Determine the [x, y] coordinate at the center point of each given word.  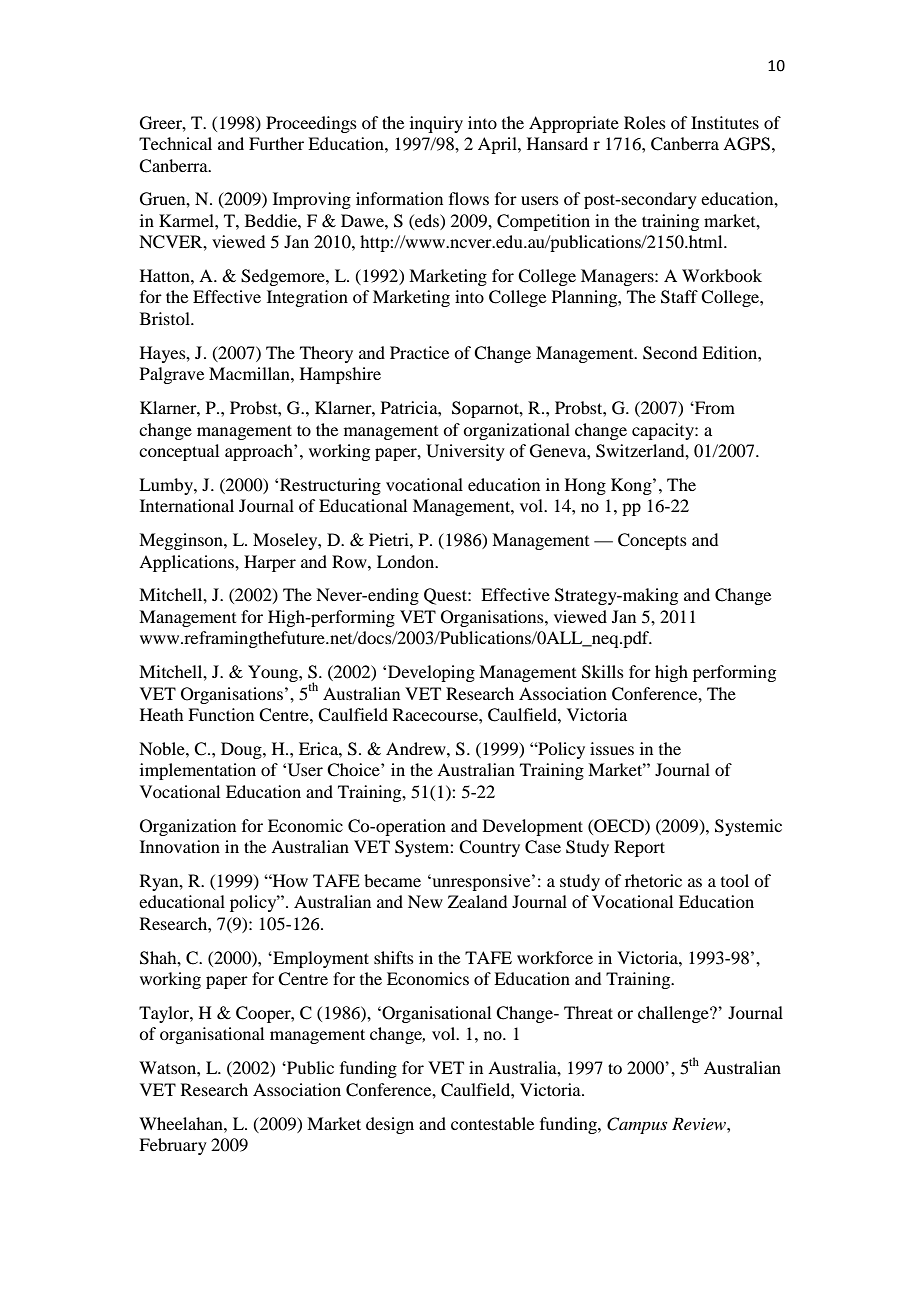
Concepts [652, 541]
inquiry [436, 124]
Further [276, 143]
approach [260, 452]
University [465, 452]
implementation [198, 771]
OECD [619, 826]
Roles [645, 122]
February [173, 1146]
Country [489, 848]
